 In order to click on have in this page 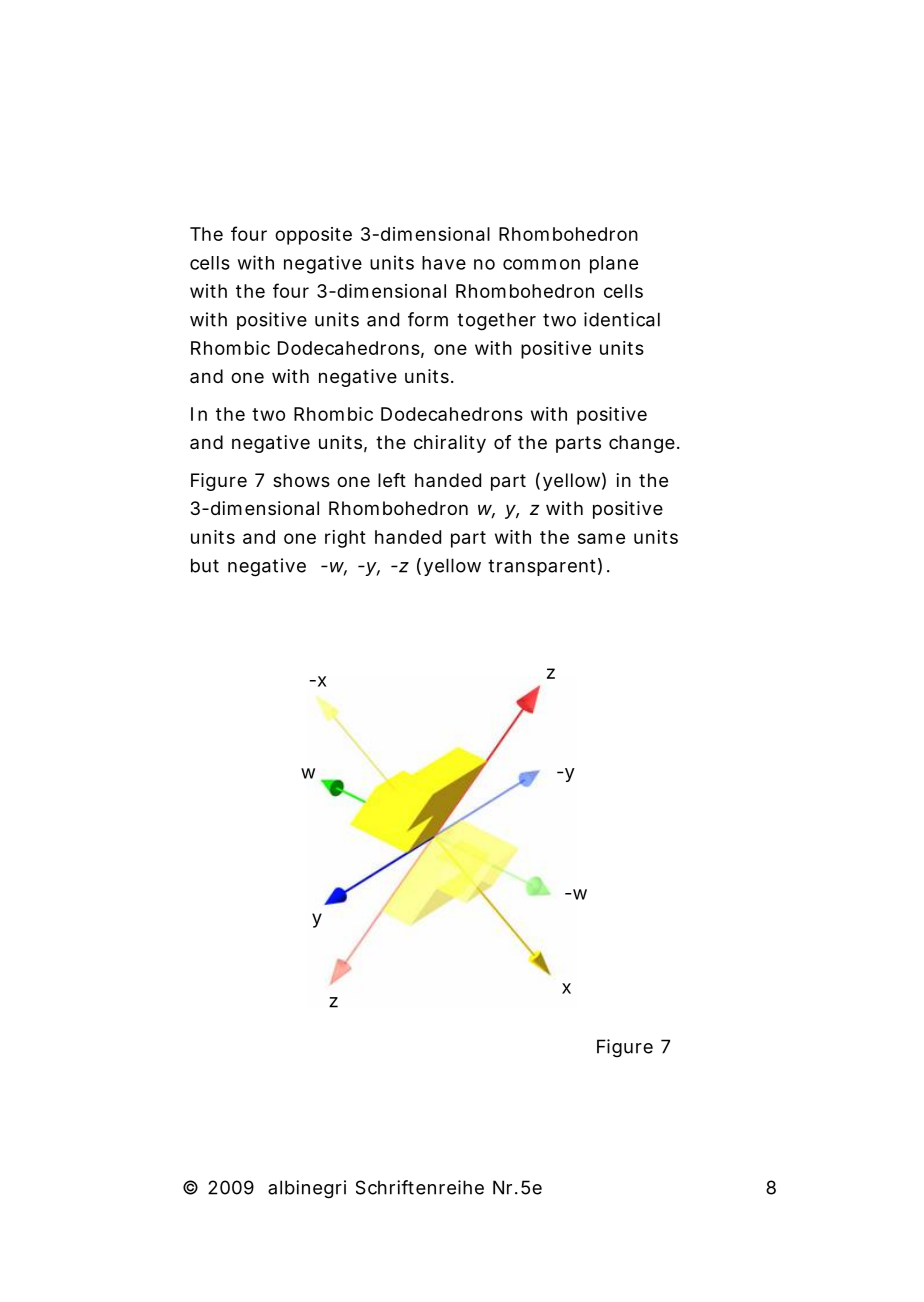, I will do `click(444, 263)`.
